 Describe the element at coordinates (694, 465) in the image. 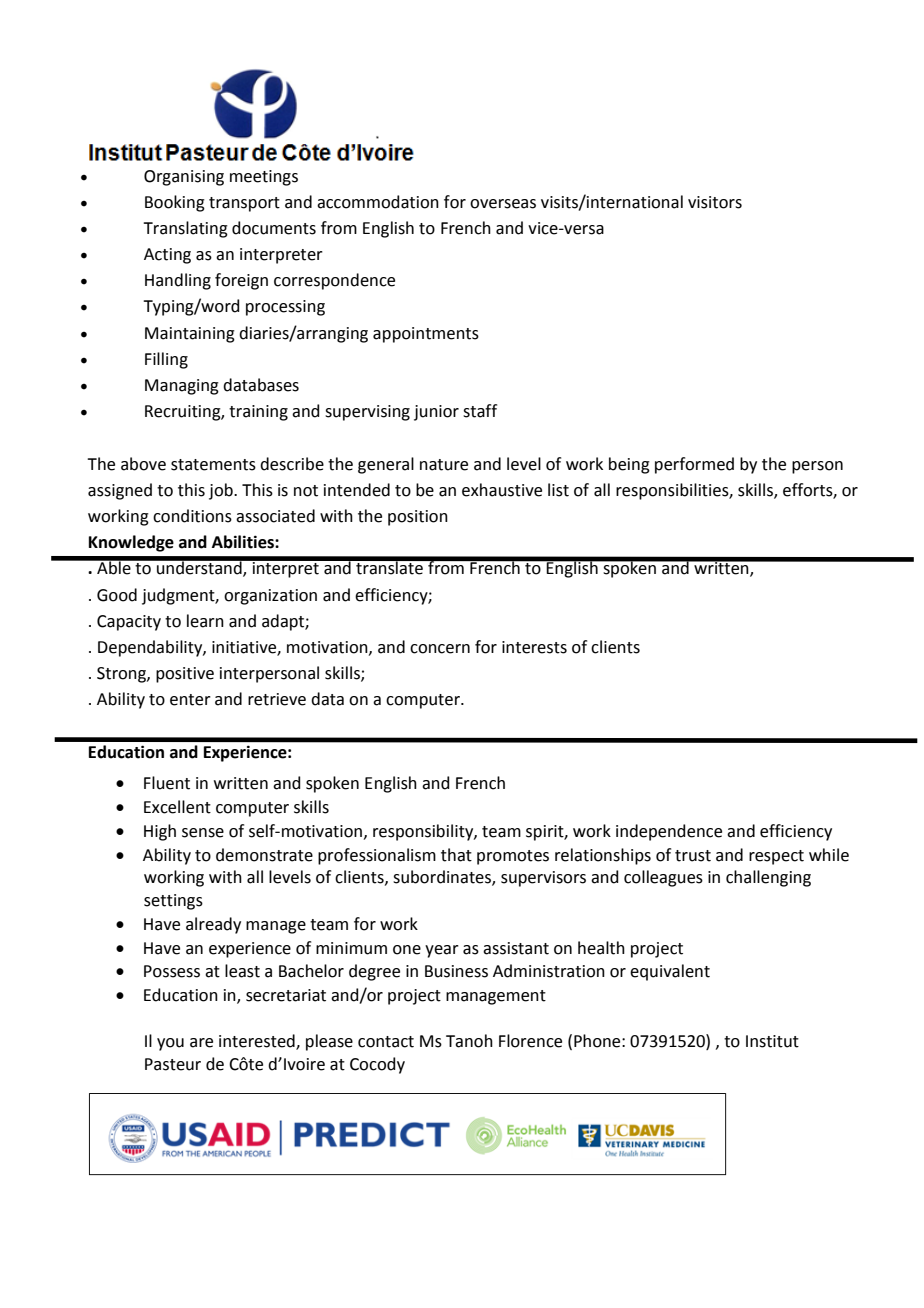

I see `performed` at that location.
